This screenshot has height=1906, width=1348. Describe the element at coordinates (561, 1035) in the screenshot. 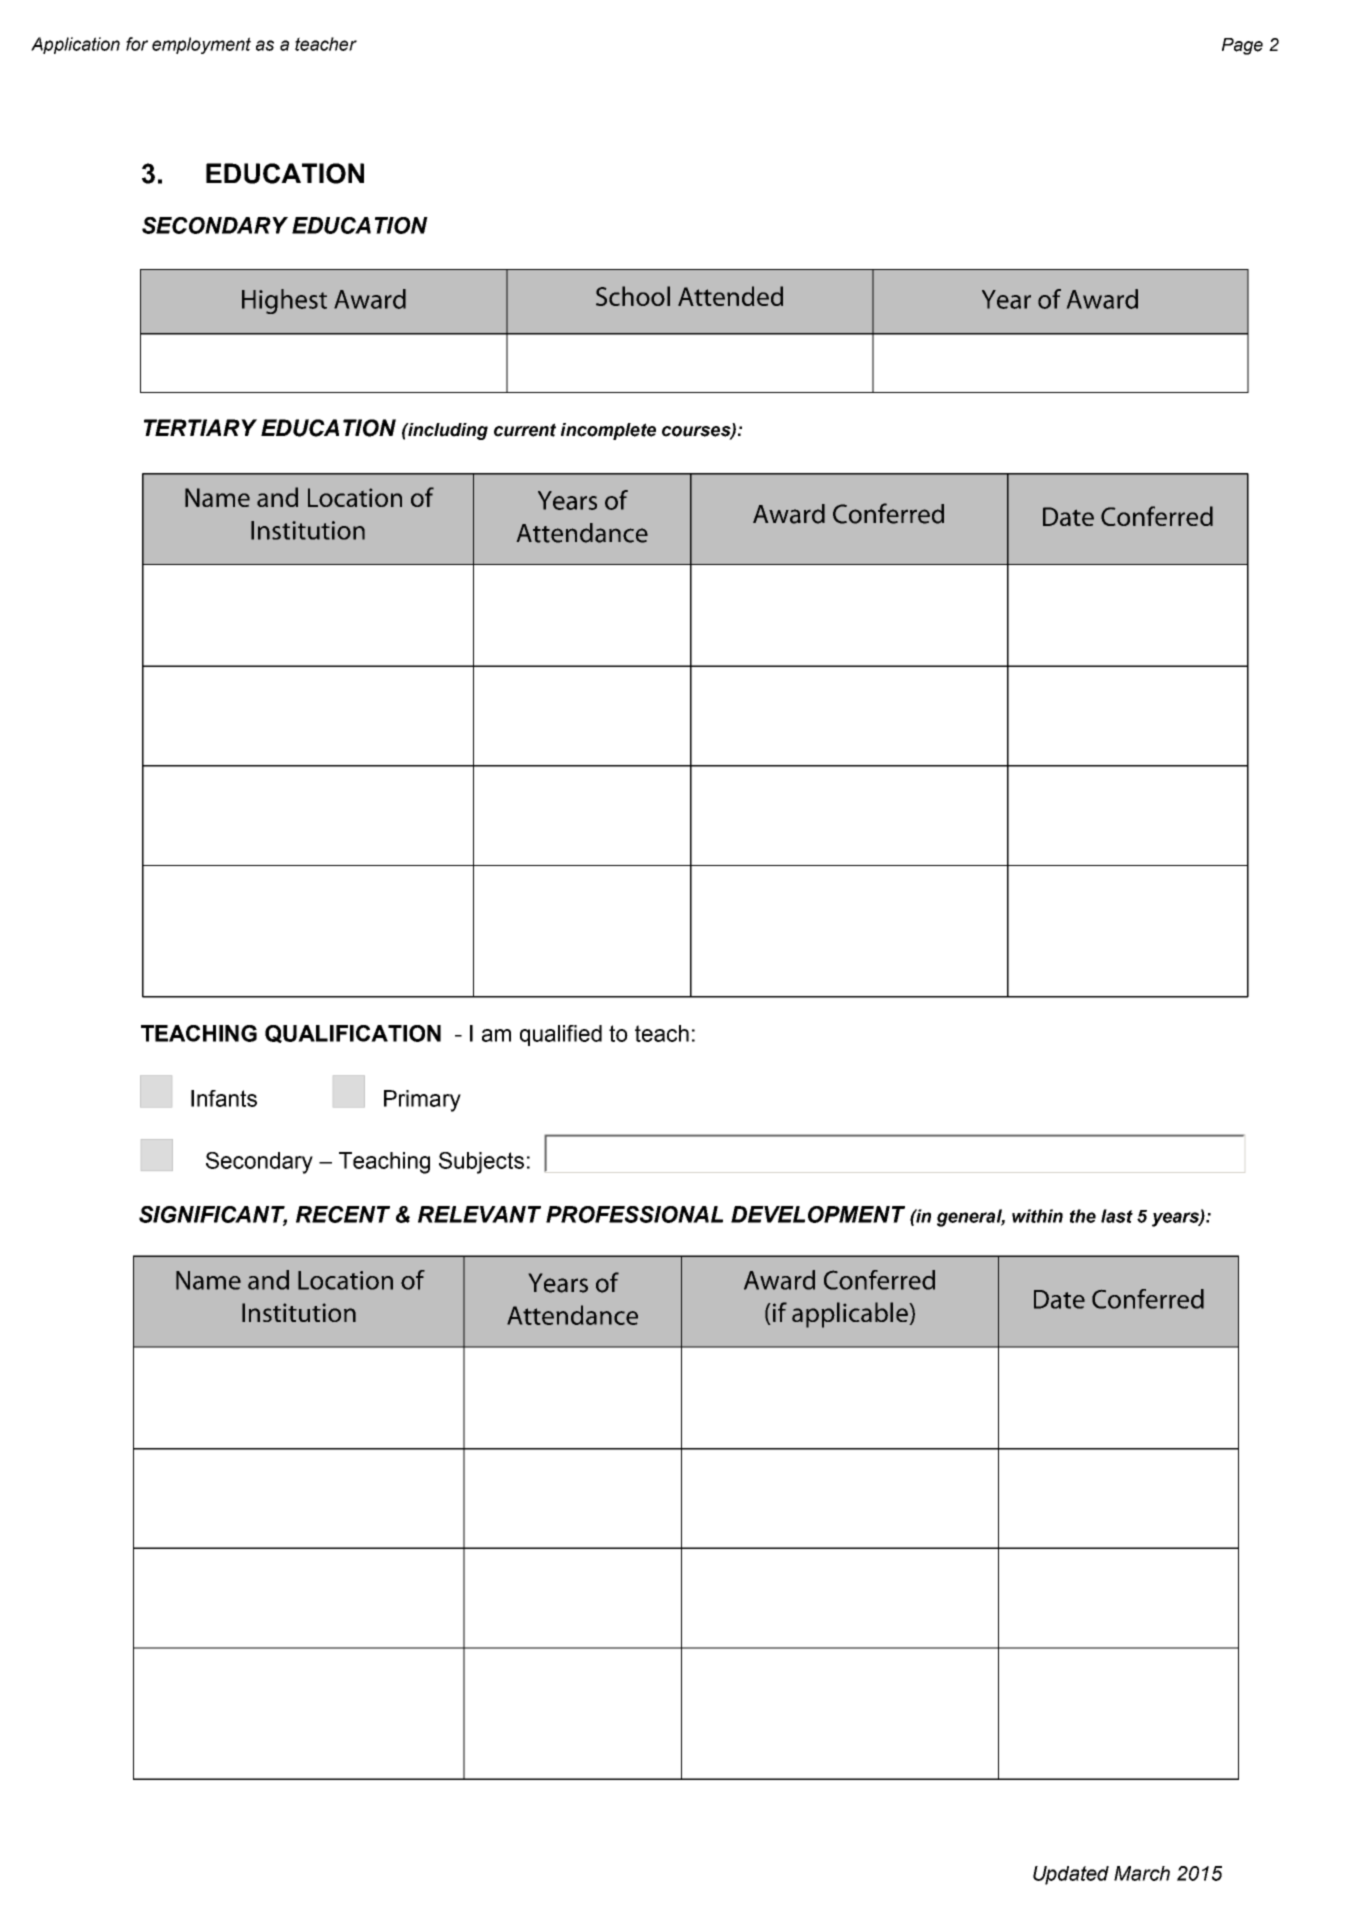

I see `qualified` at that location.
